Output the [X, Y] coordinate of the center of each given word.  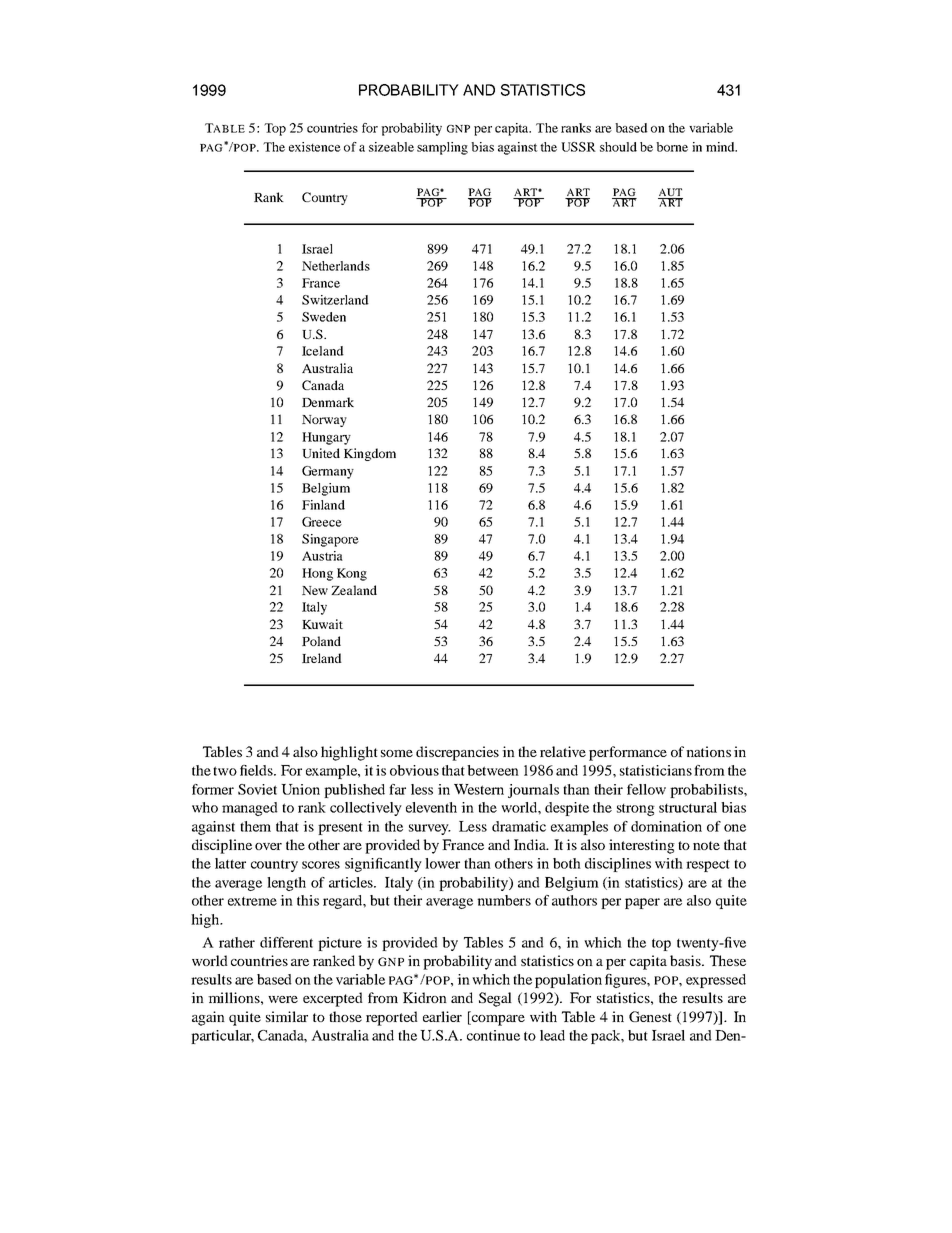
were [283, 999]
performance [628, 753]
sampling [442, 148]
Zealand [354, 590]
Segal [495, 999]
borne [672, 147]
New [315, 590]
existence [315, 147]
